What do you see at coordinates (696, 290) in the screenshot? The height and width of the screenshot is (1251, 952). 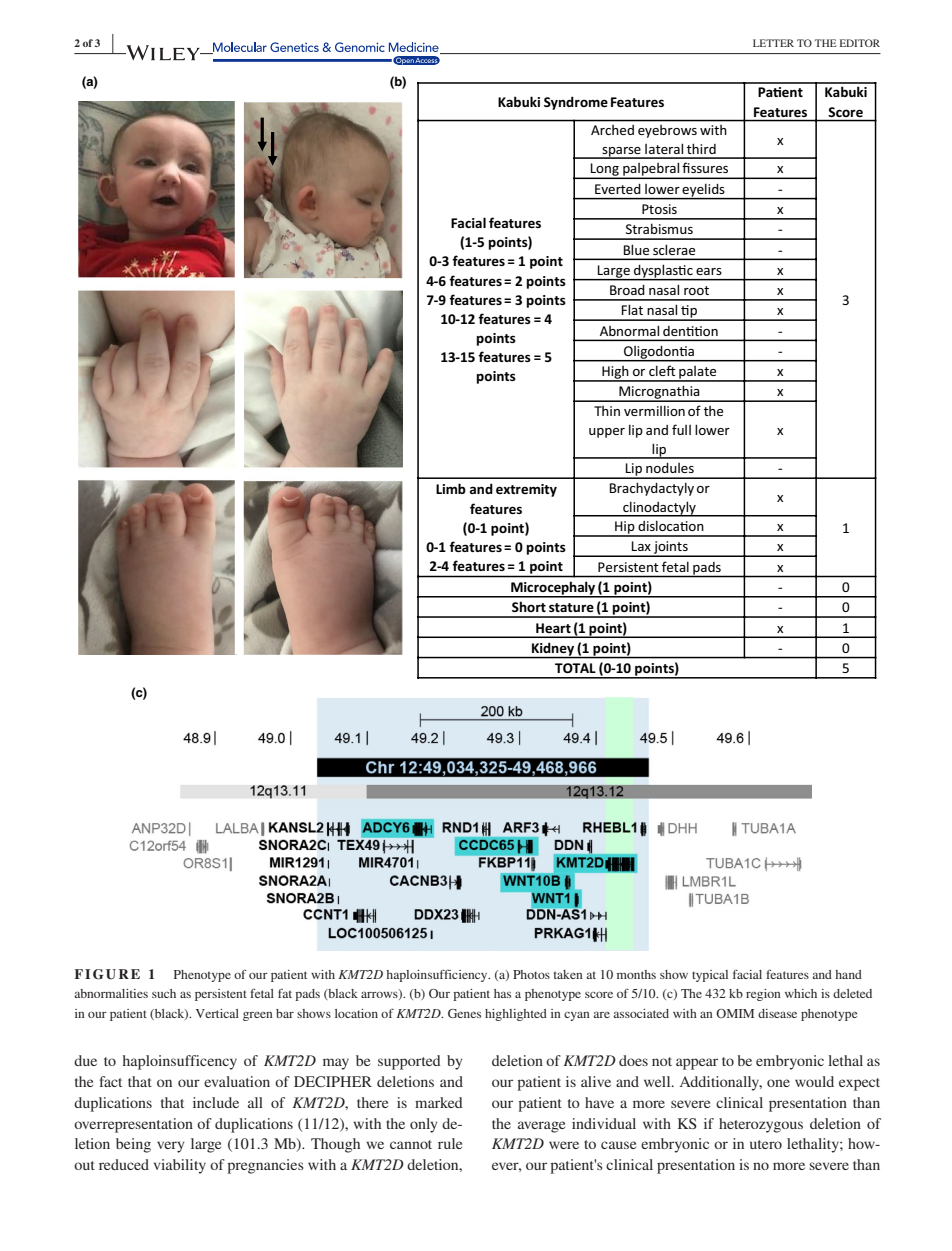 I see `root` at bounding box center [696, 290].
